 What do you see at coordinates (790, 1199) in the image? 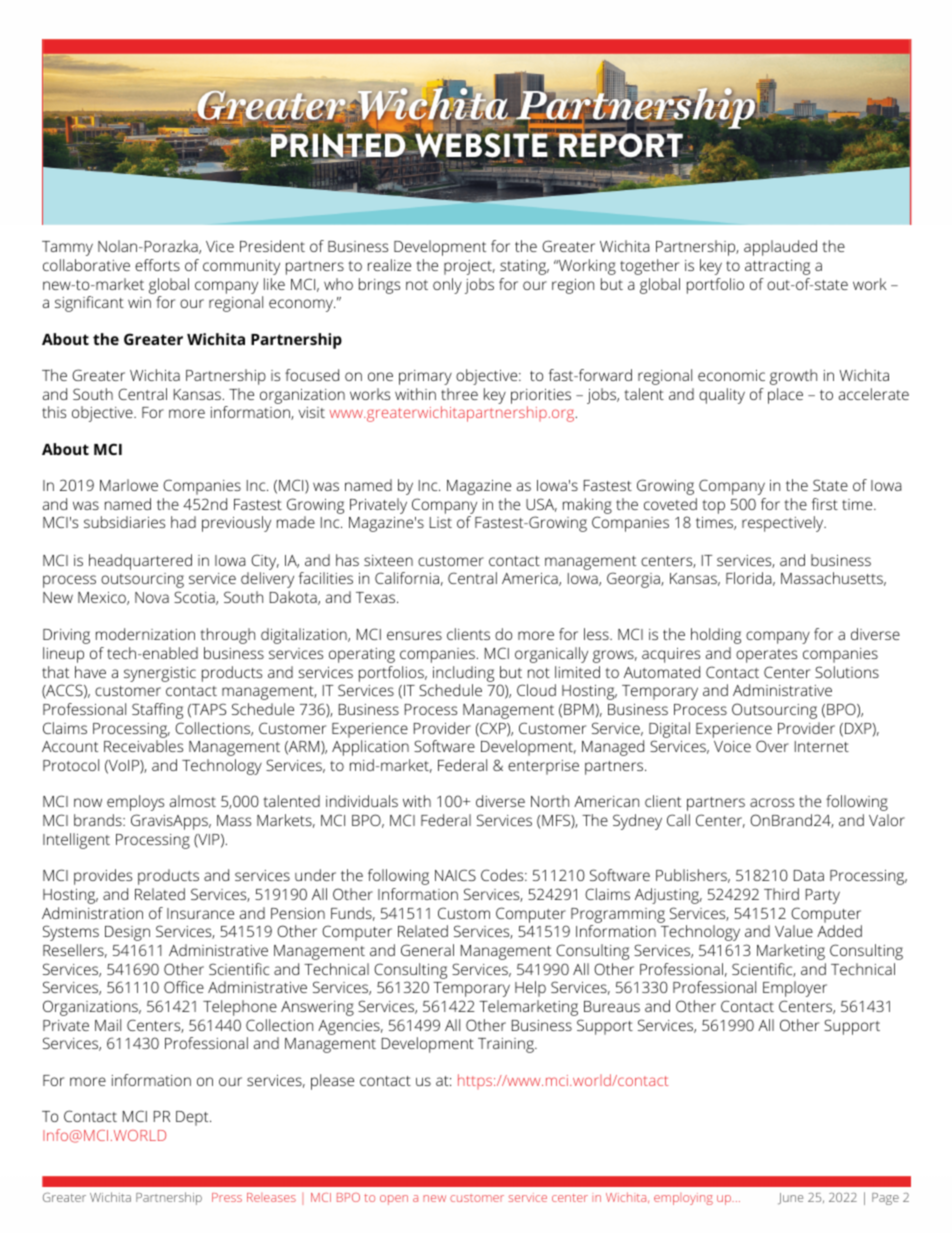
I see `June` at bounding box center [790, 1199].
